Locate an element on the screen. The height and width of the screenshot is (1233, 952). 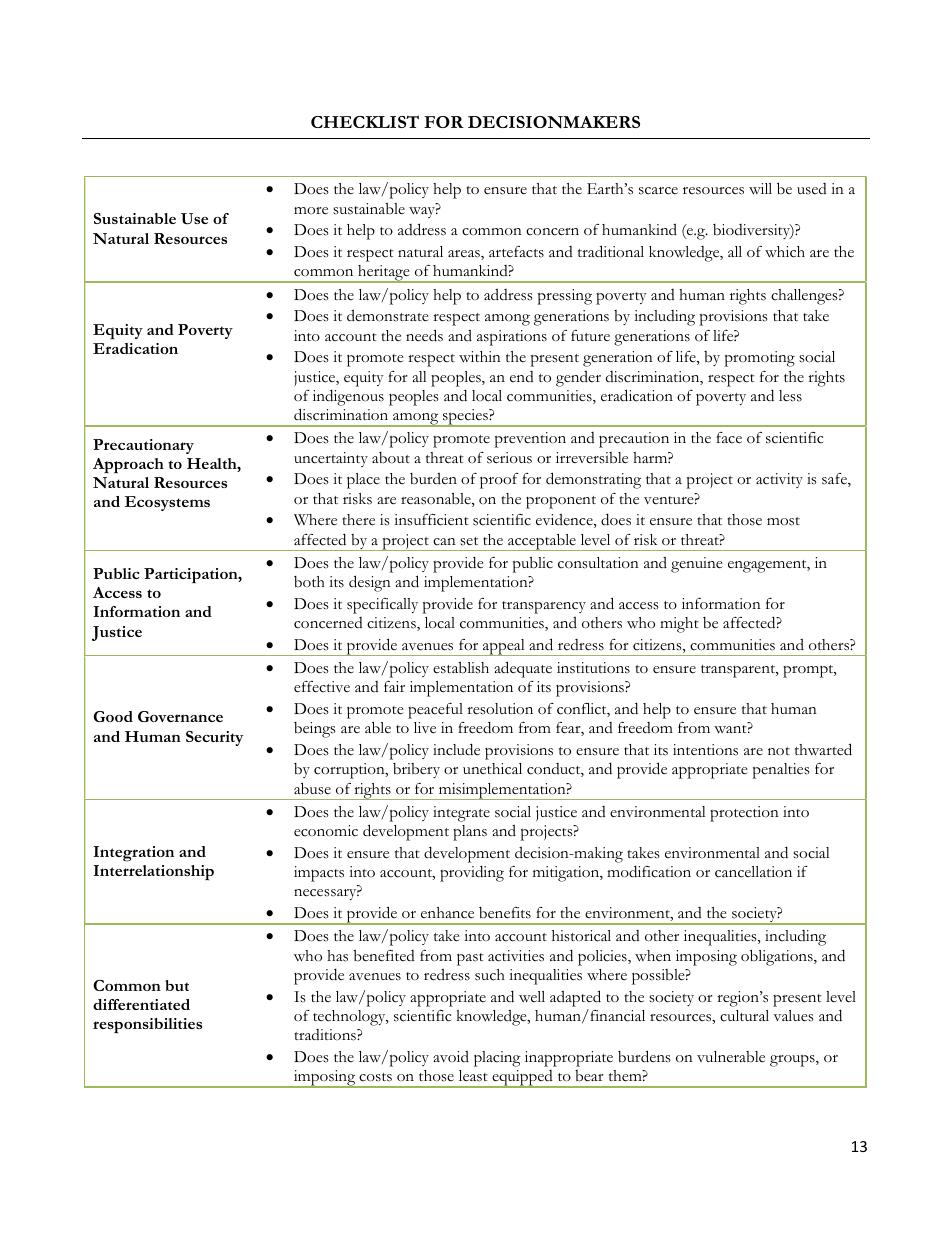
responsibilities is located at coordinates (147, 1025).
